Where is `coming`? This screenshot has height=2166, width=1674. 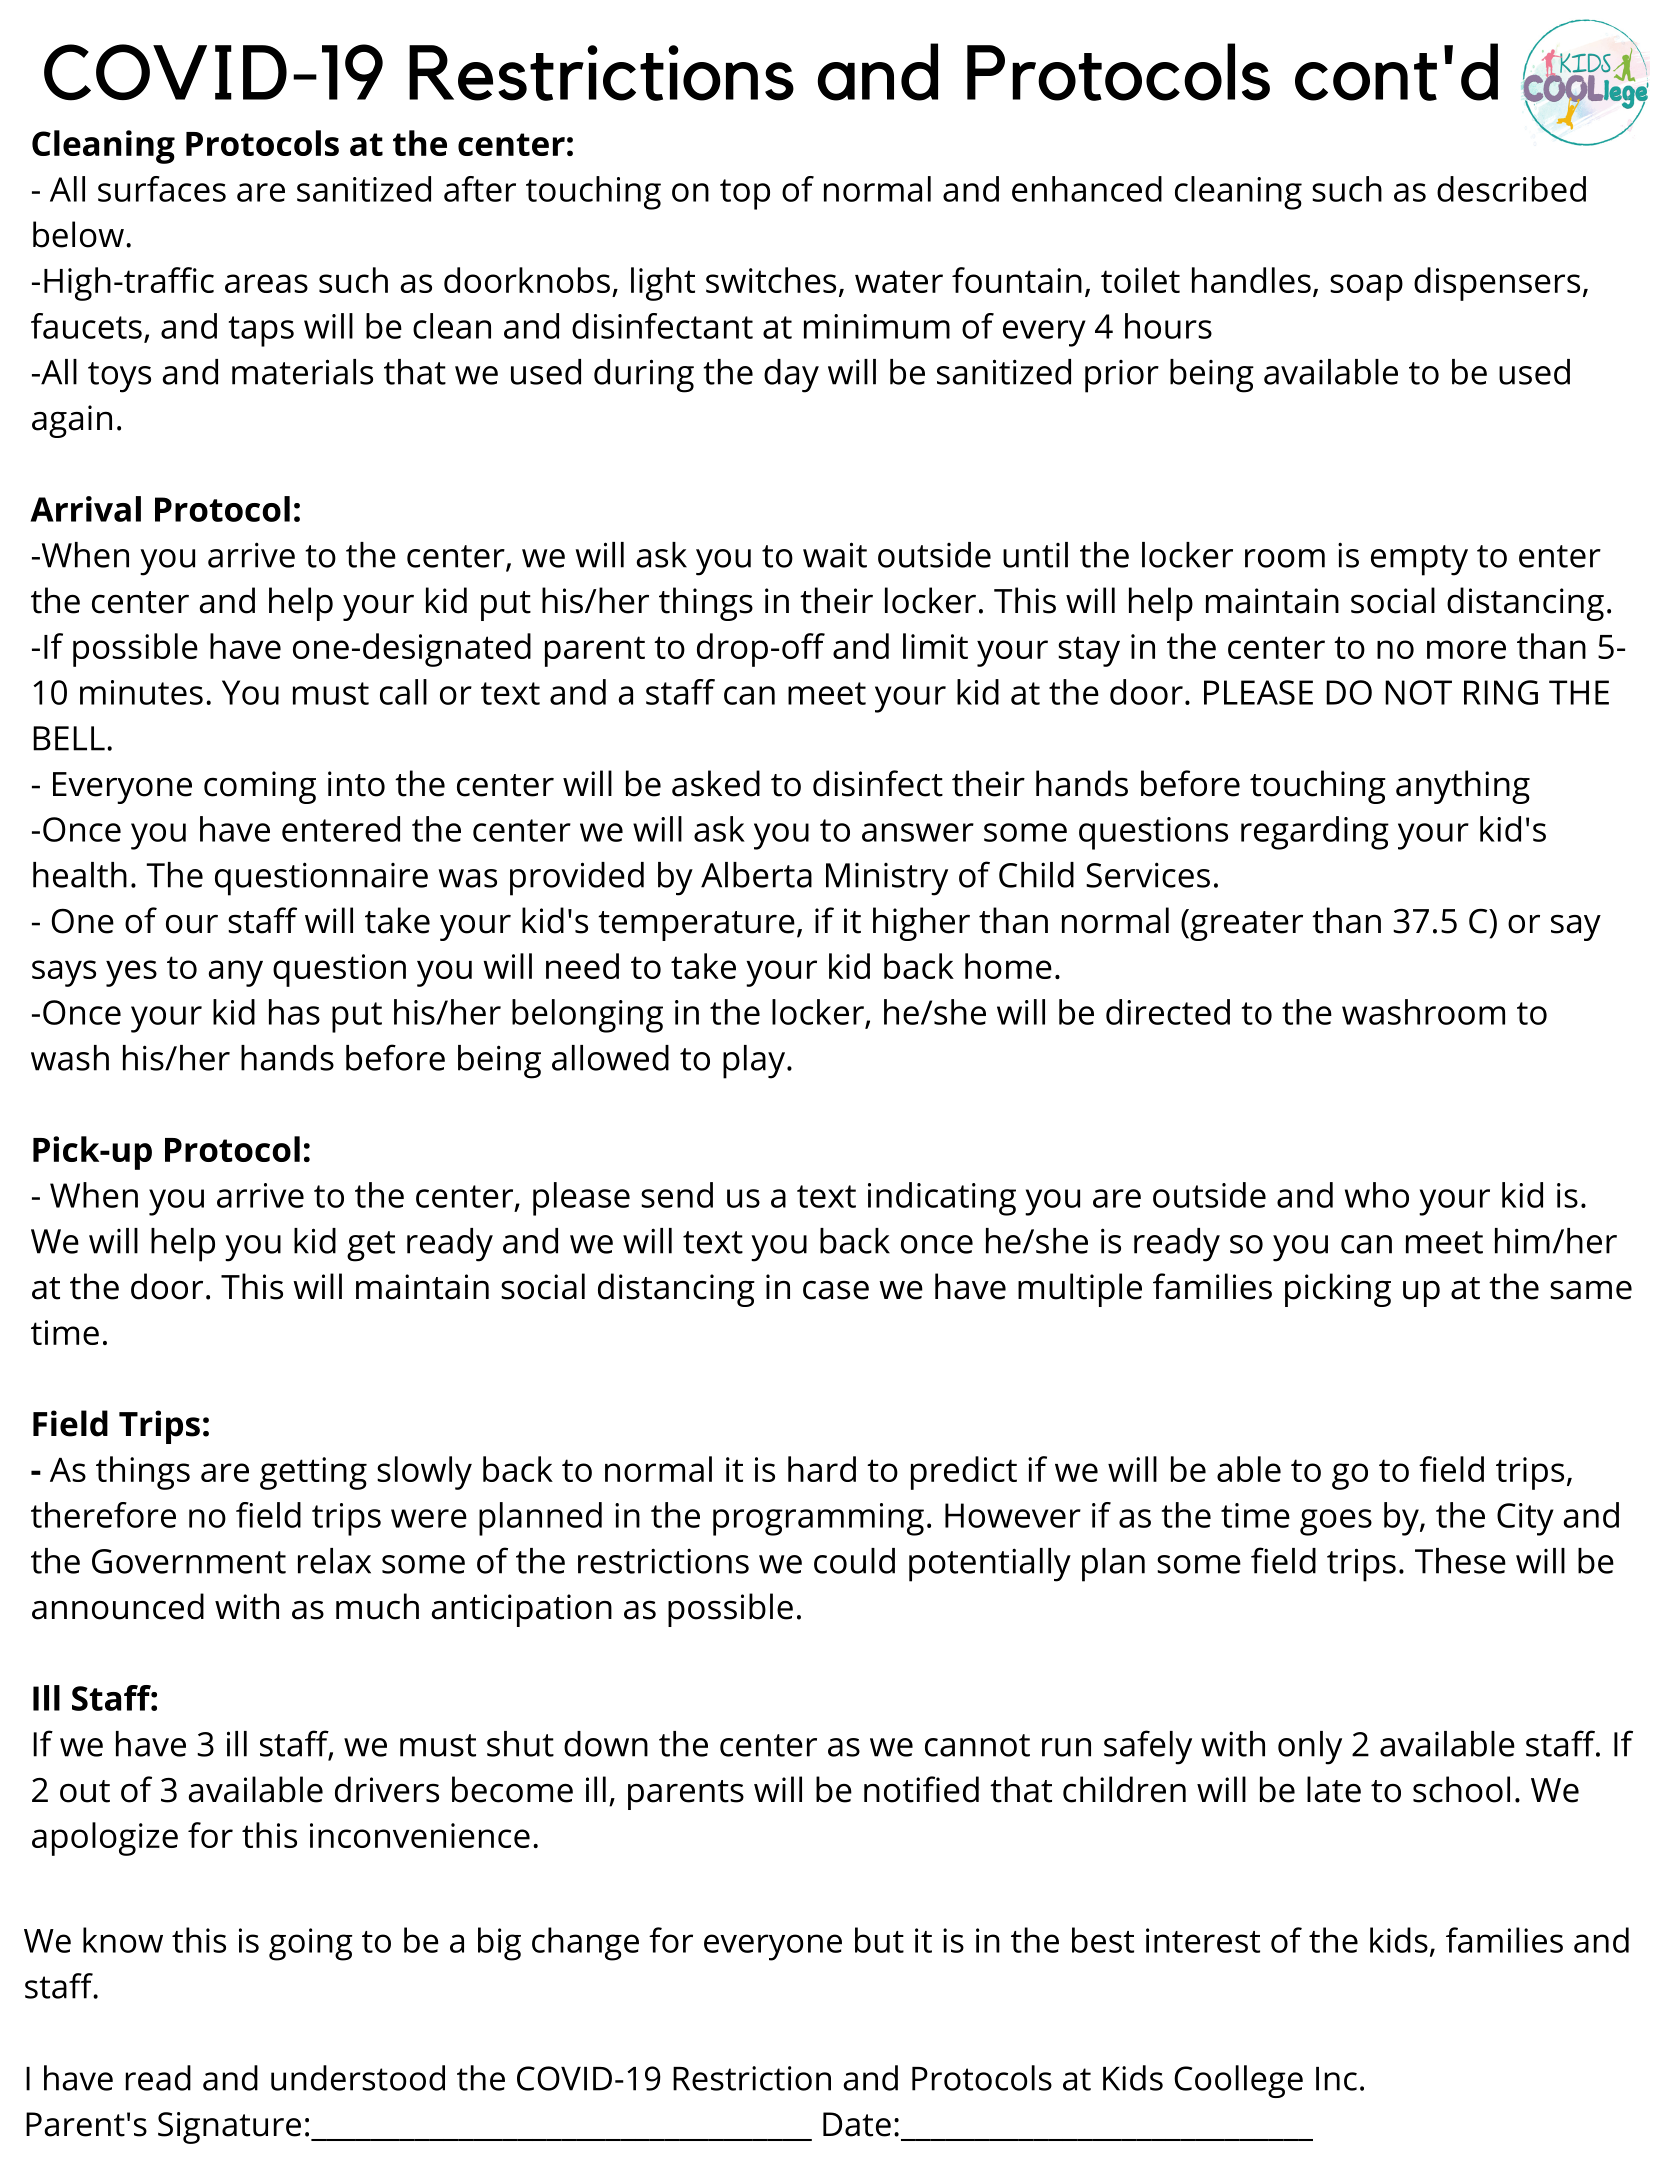 coming is located at coordinates (260, 787).
